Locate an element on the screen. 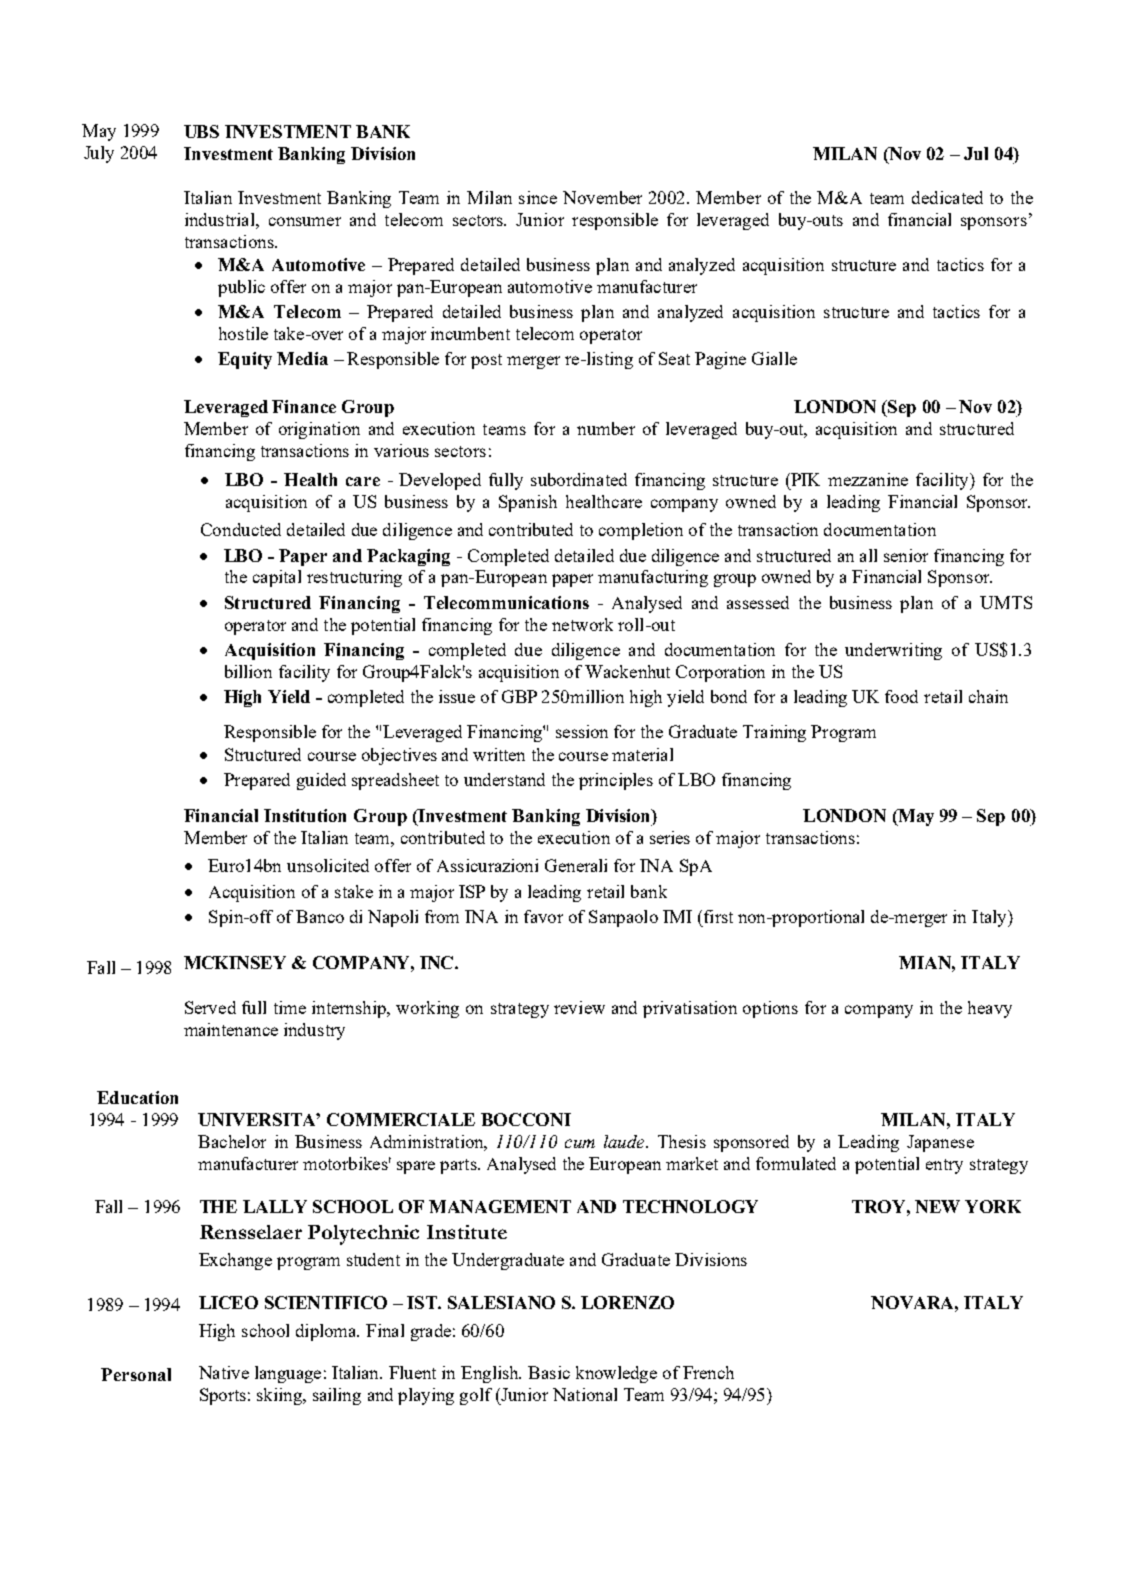 This screenshot has height=1587, width=1122. Conducted is located at coordinates (241, 529).
